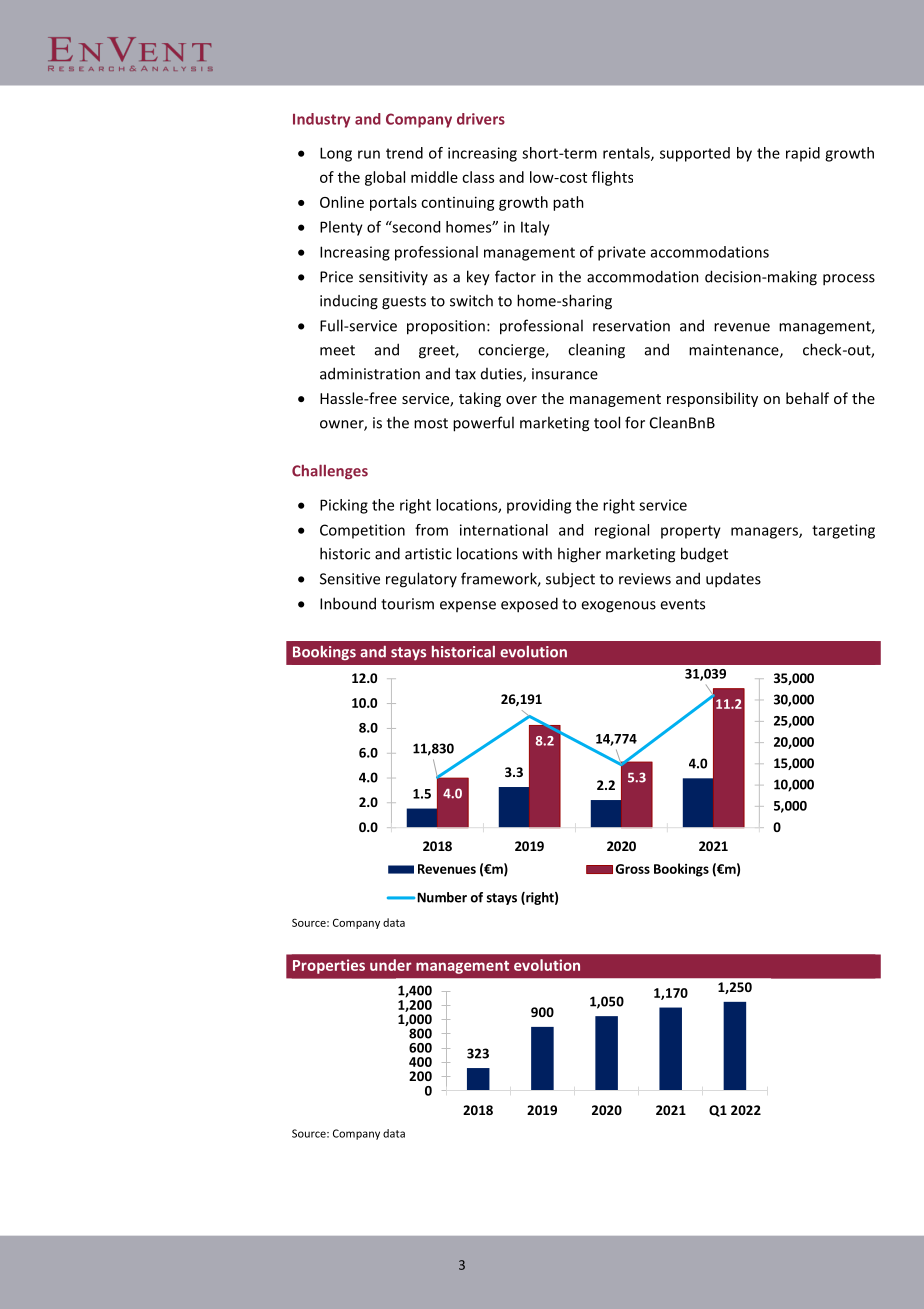 The height and width of the document is (1309, 924). I want to click on Competition, so click(362, 531).
